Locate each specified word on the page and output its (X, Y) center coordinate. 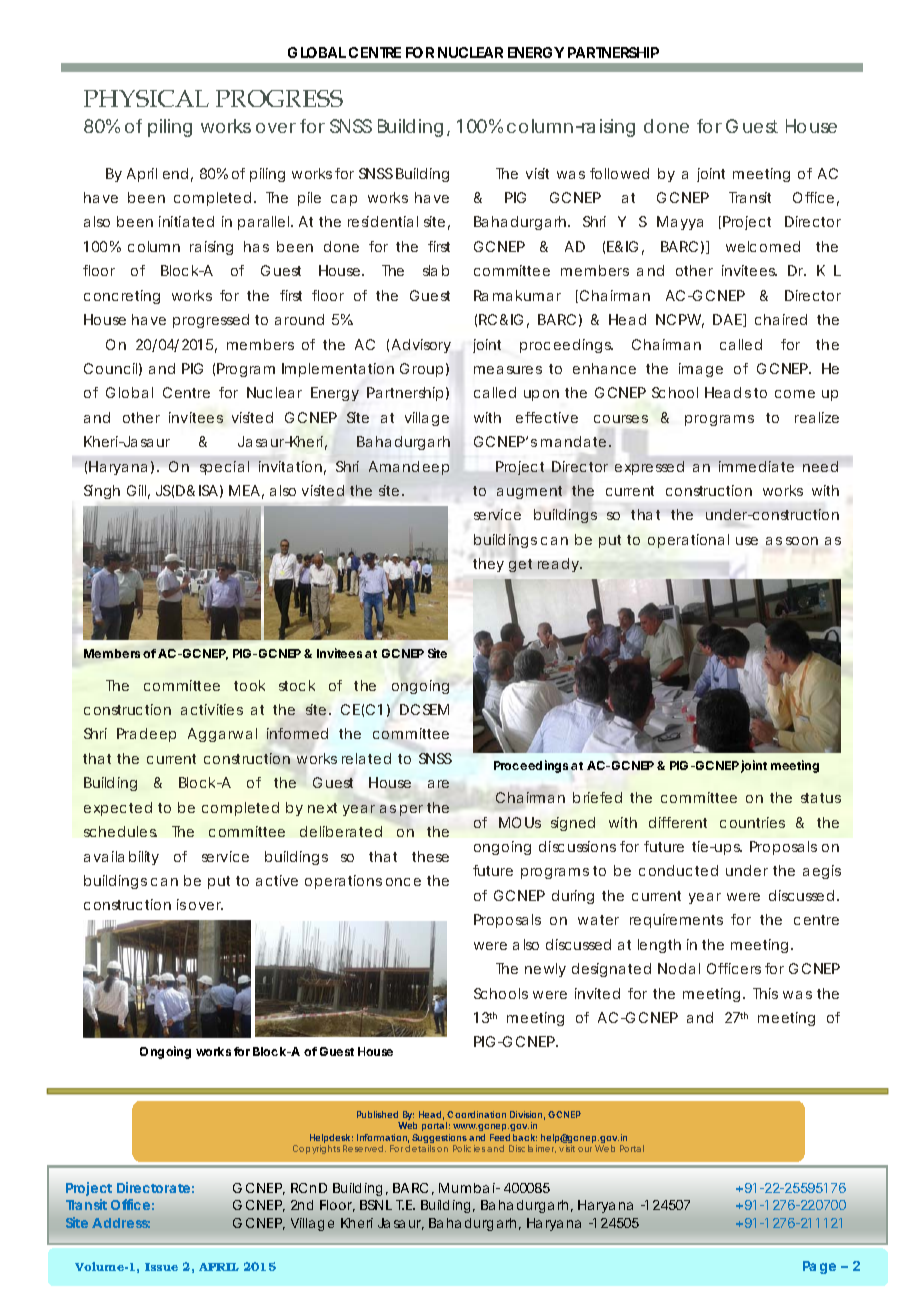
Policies (469, 1148)
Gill (138, 492)
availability (121, 858)
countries (752, 822)
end (175, 173)
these (430, 856)
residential (383, 221)
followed (619, 173)
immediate (756, 466)
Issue (161, 1267)
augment (529, 492)
